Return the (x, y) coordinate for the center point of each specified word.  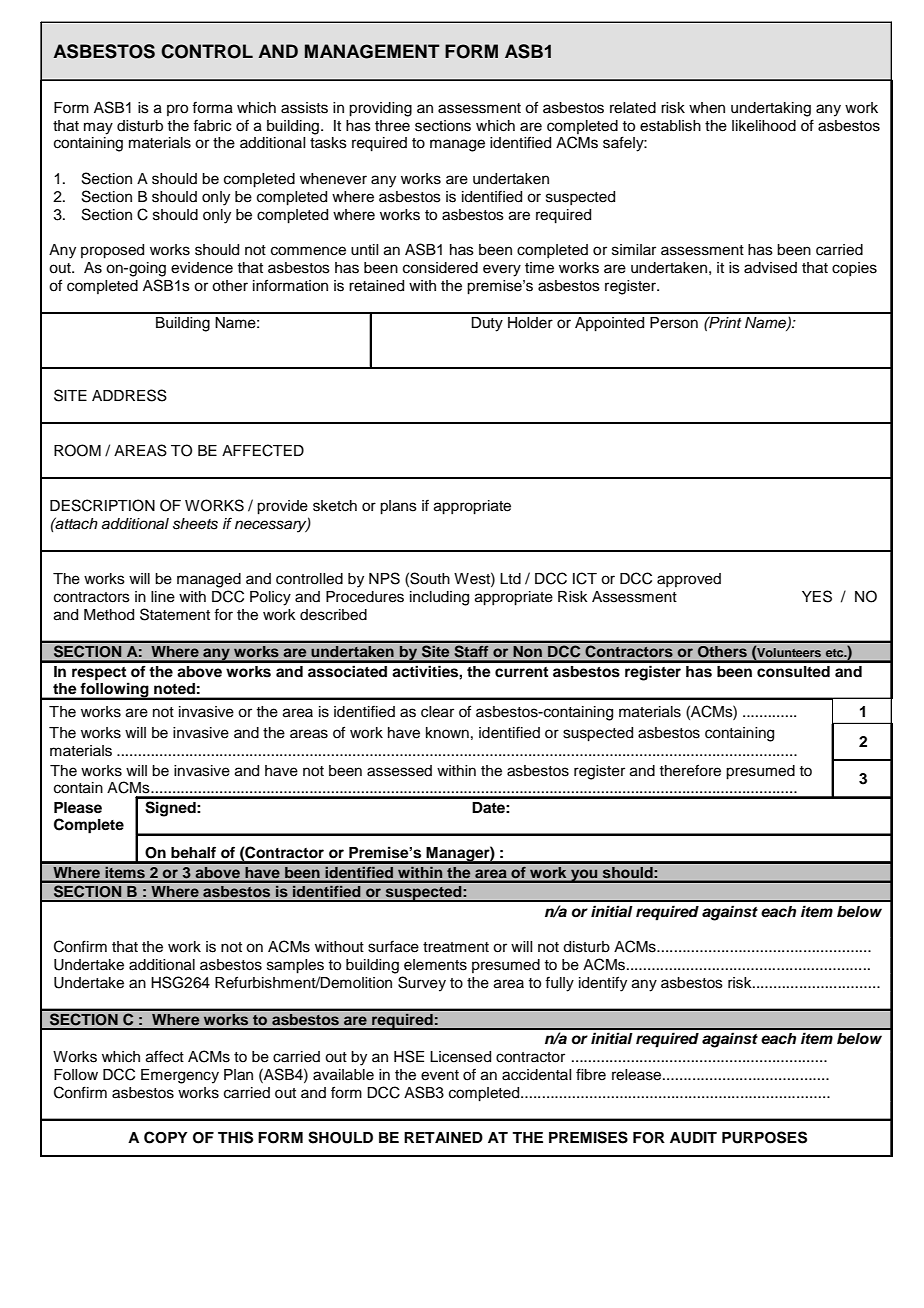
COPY (166, 1137)
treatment (456, 947)
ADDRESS (129, 395)
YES (817, 596)
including (439, 598)
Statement (175, 614)
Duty (487, 324)
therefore (690, 770)
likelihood (764, 126)
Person (674, 323)
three (392, 126)
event (440, 1075)
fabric (212, 126)
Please (78, 808)
